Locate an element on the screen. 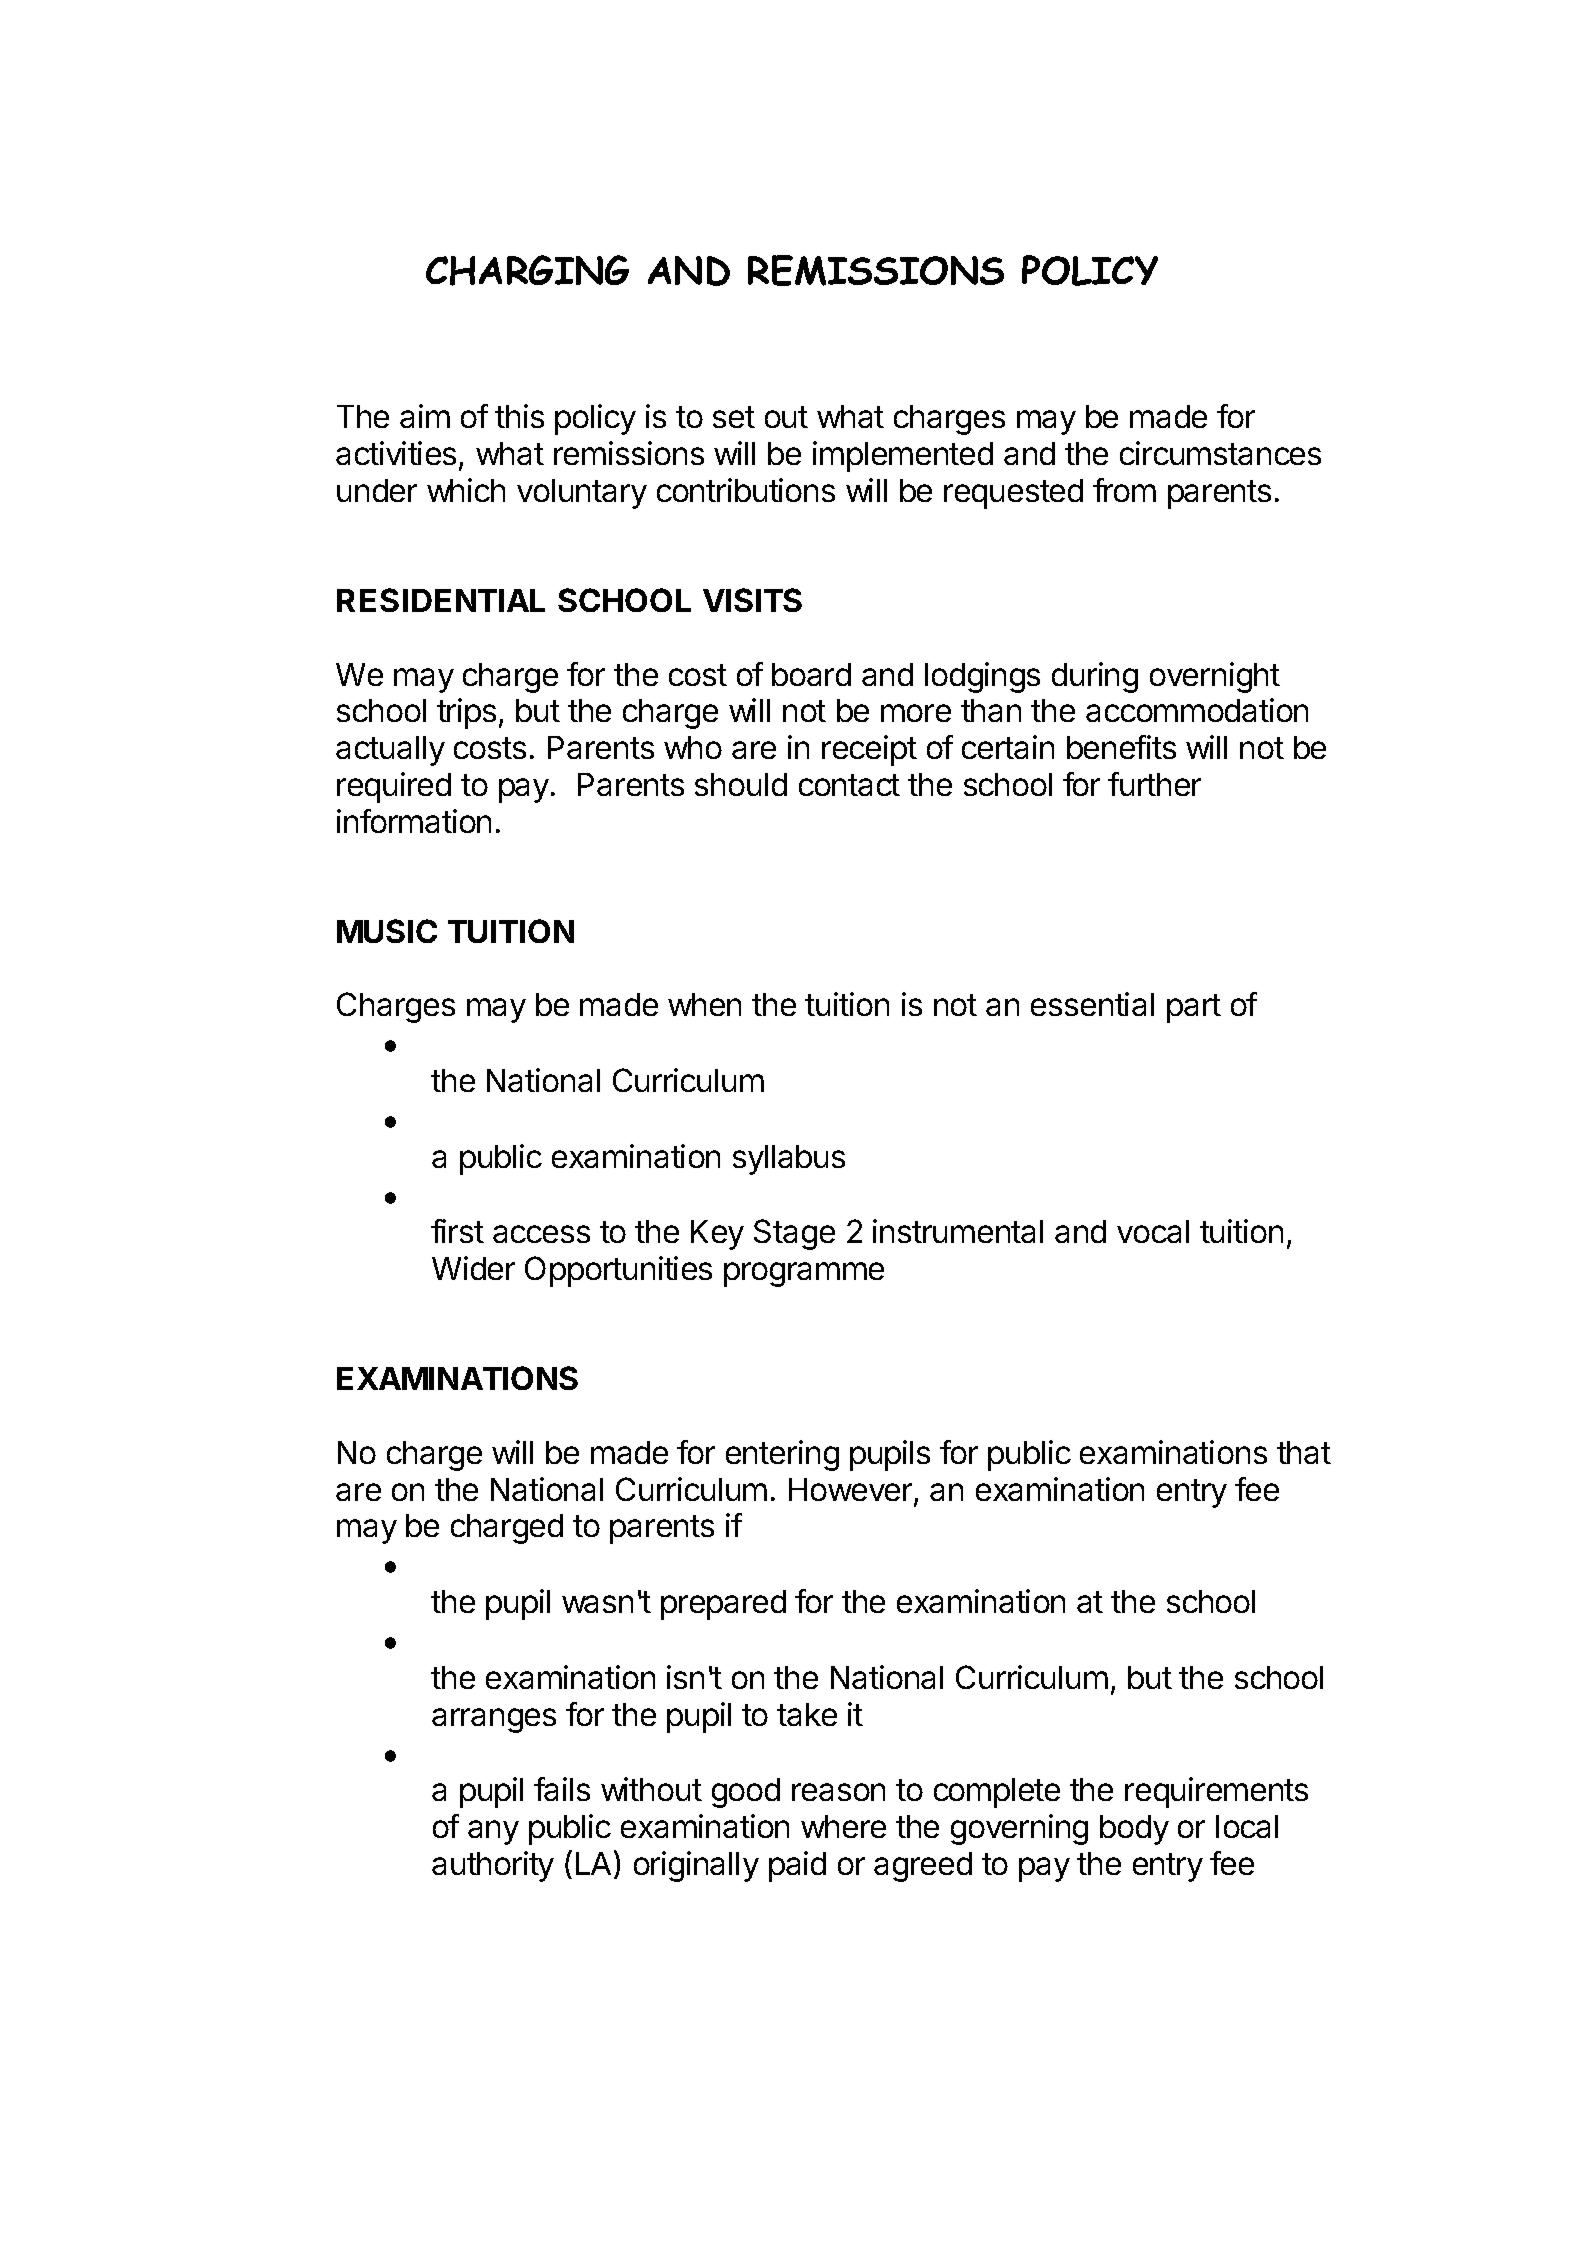  part is located at coordinates (1194, 1008).
